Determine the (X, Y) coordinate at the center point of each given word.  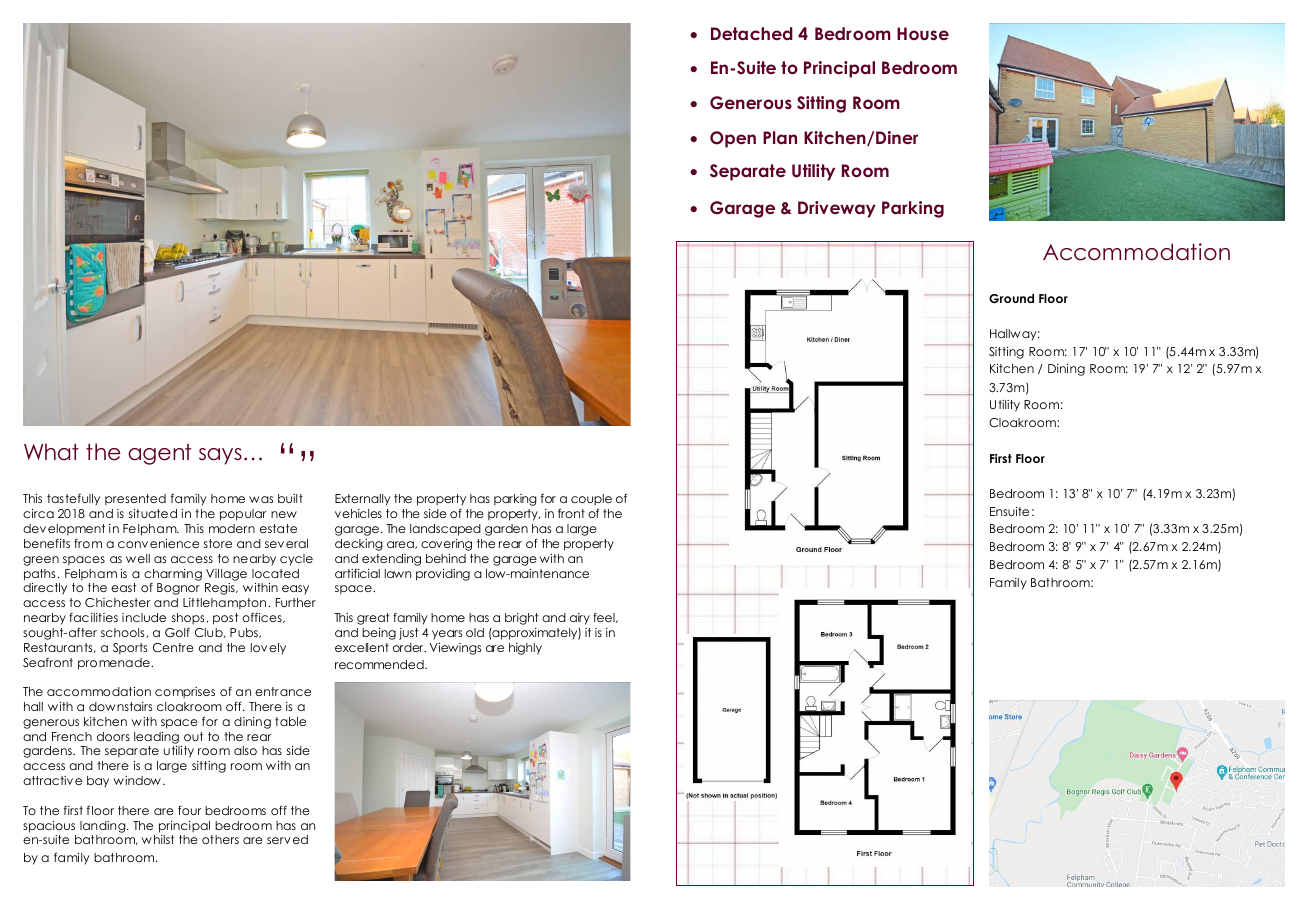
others (220, 839)
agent (159, 454)
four (189, 810)
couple (591, 500)
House (923, 33)
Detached (752, 33)
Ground (1011, 298)
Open (733, 139)
